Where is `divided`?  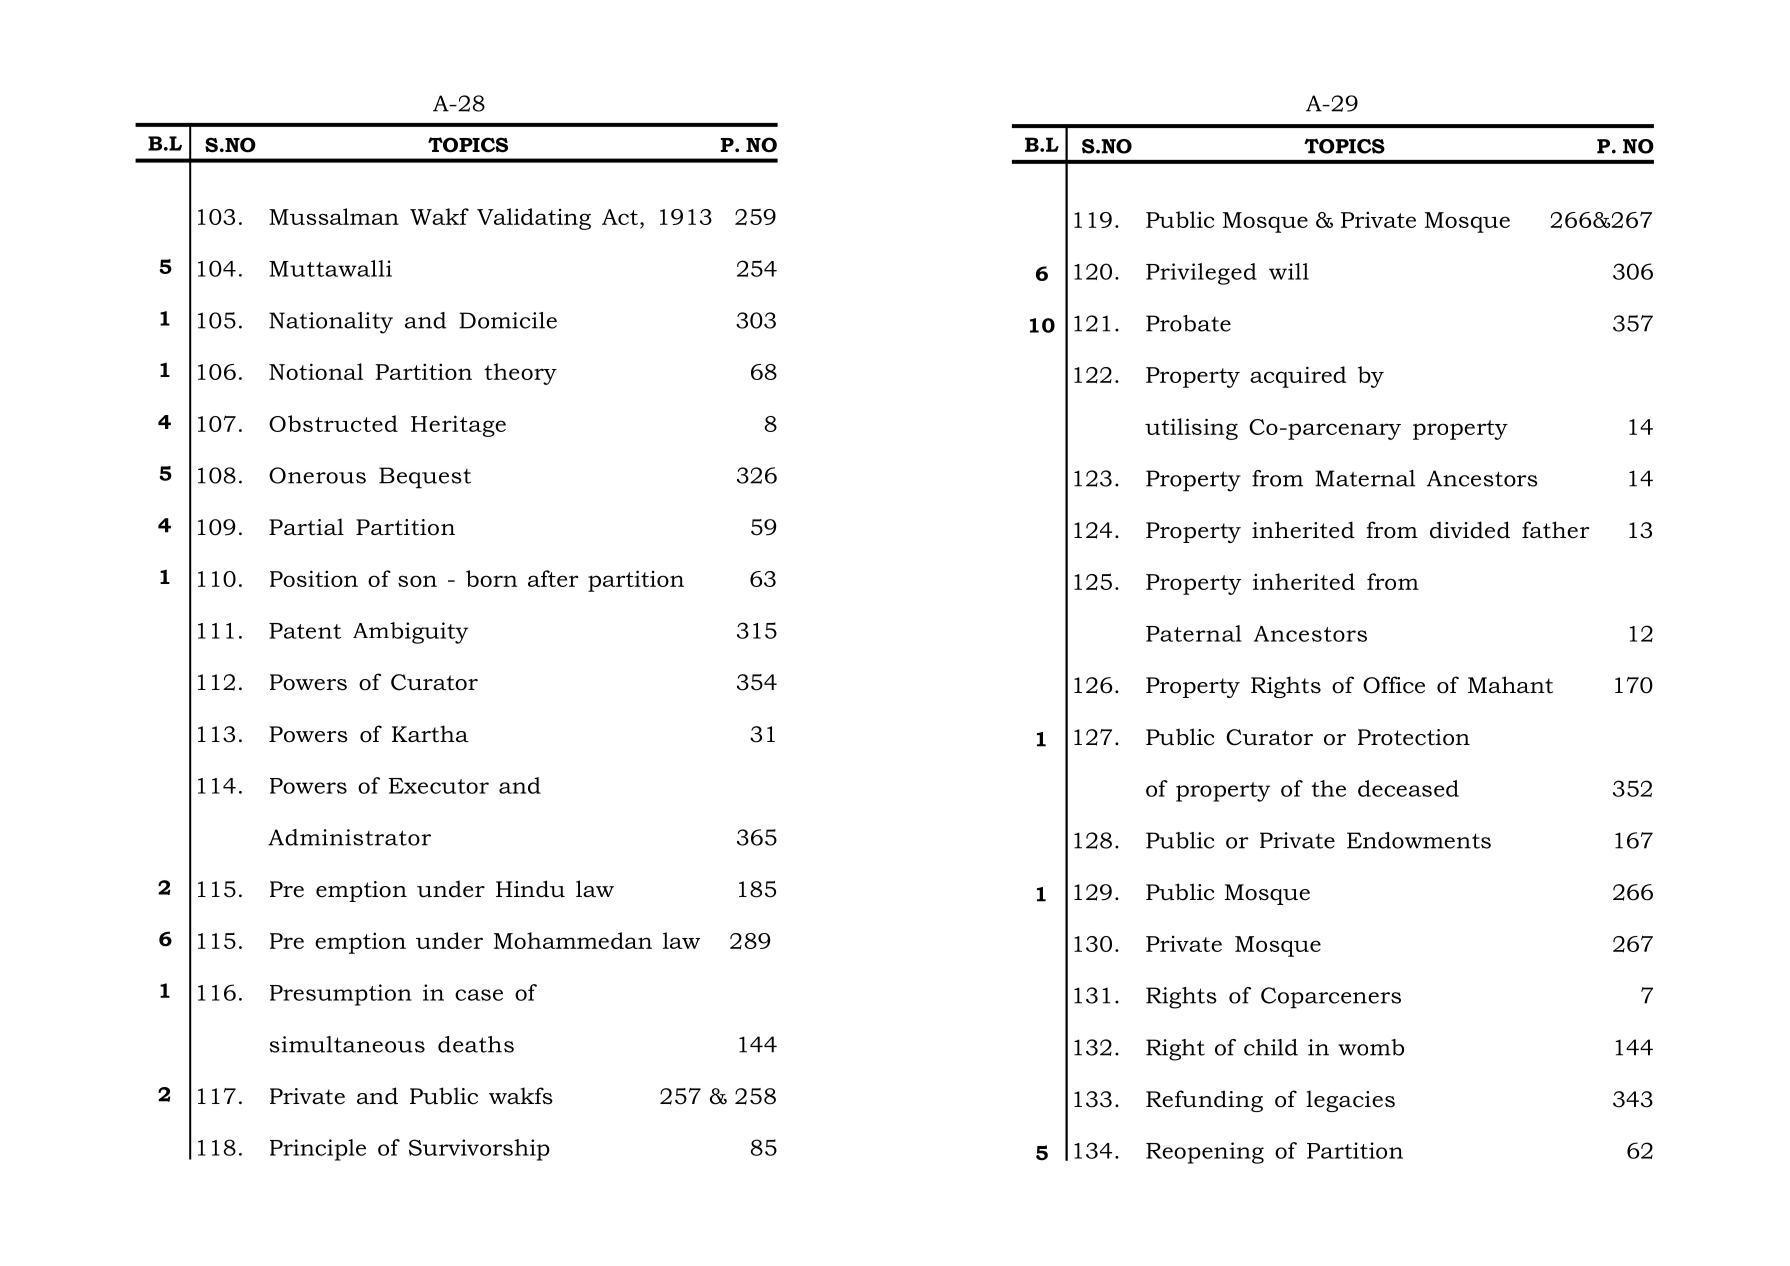
divided is located at coordinates (1470, 530).
